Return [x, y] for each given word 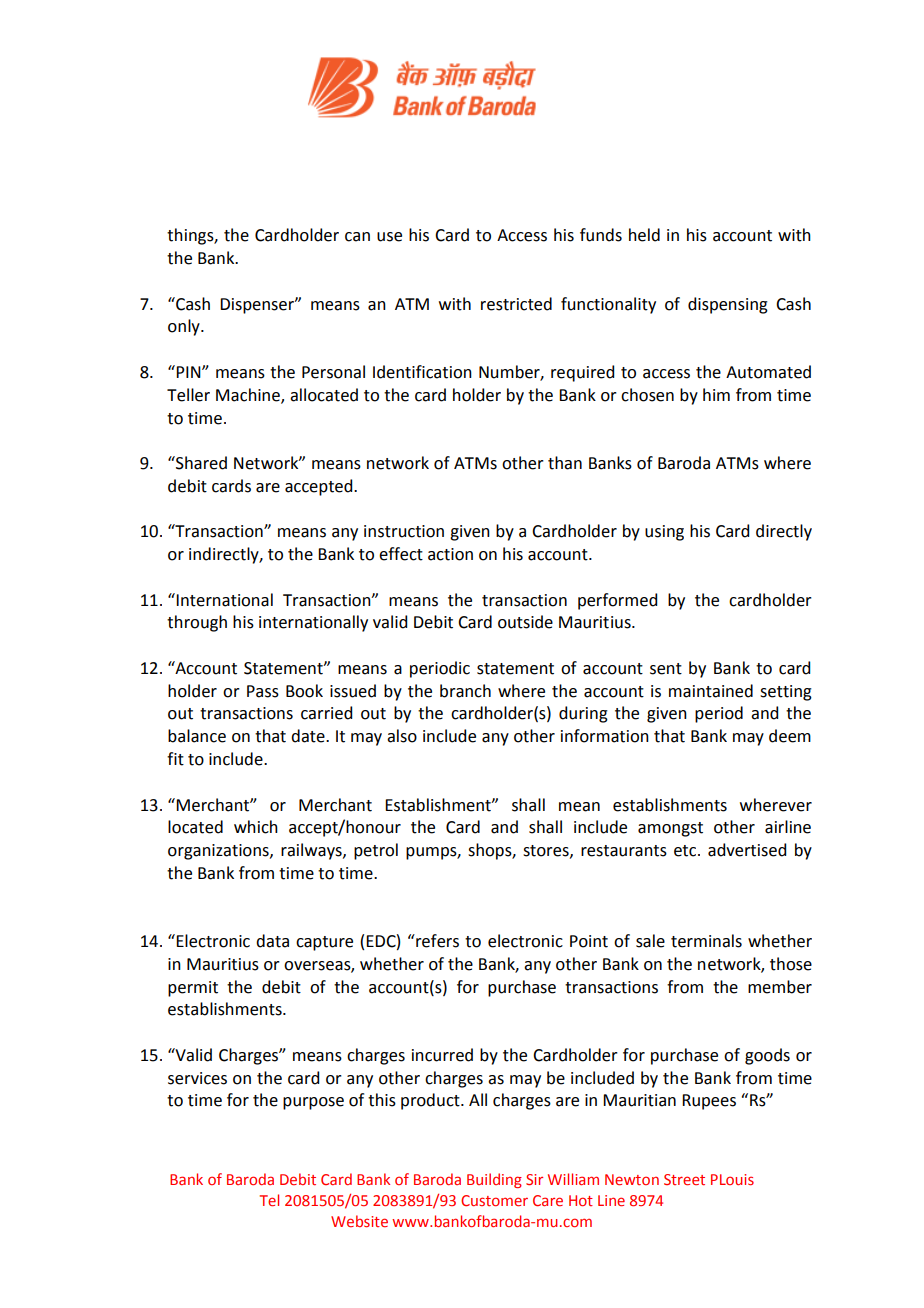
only [185, 327]
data [272, 941]
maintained [711, 691]
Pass [263, 691]
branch [465, 691]
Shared [200, 463]
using [664, 533]
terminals [706, 941]
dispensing [728, 305]
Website [359, 1221]
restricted [516, 304]
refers [436, 941]
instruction [404, 531]
